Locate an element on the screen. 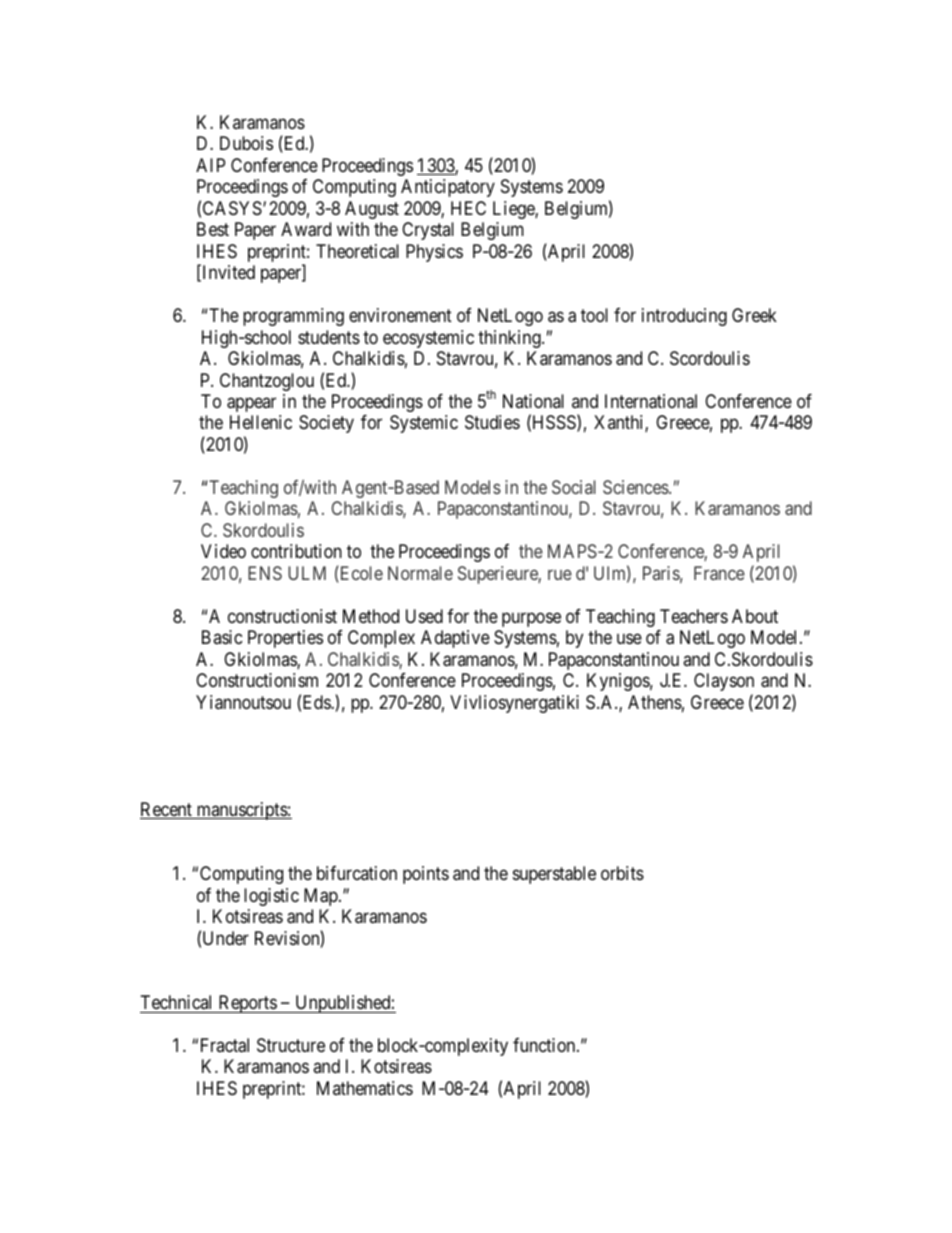 The height and width of the screenshot is (1233, 952). introducing is located at coordinates (684, 317).
